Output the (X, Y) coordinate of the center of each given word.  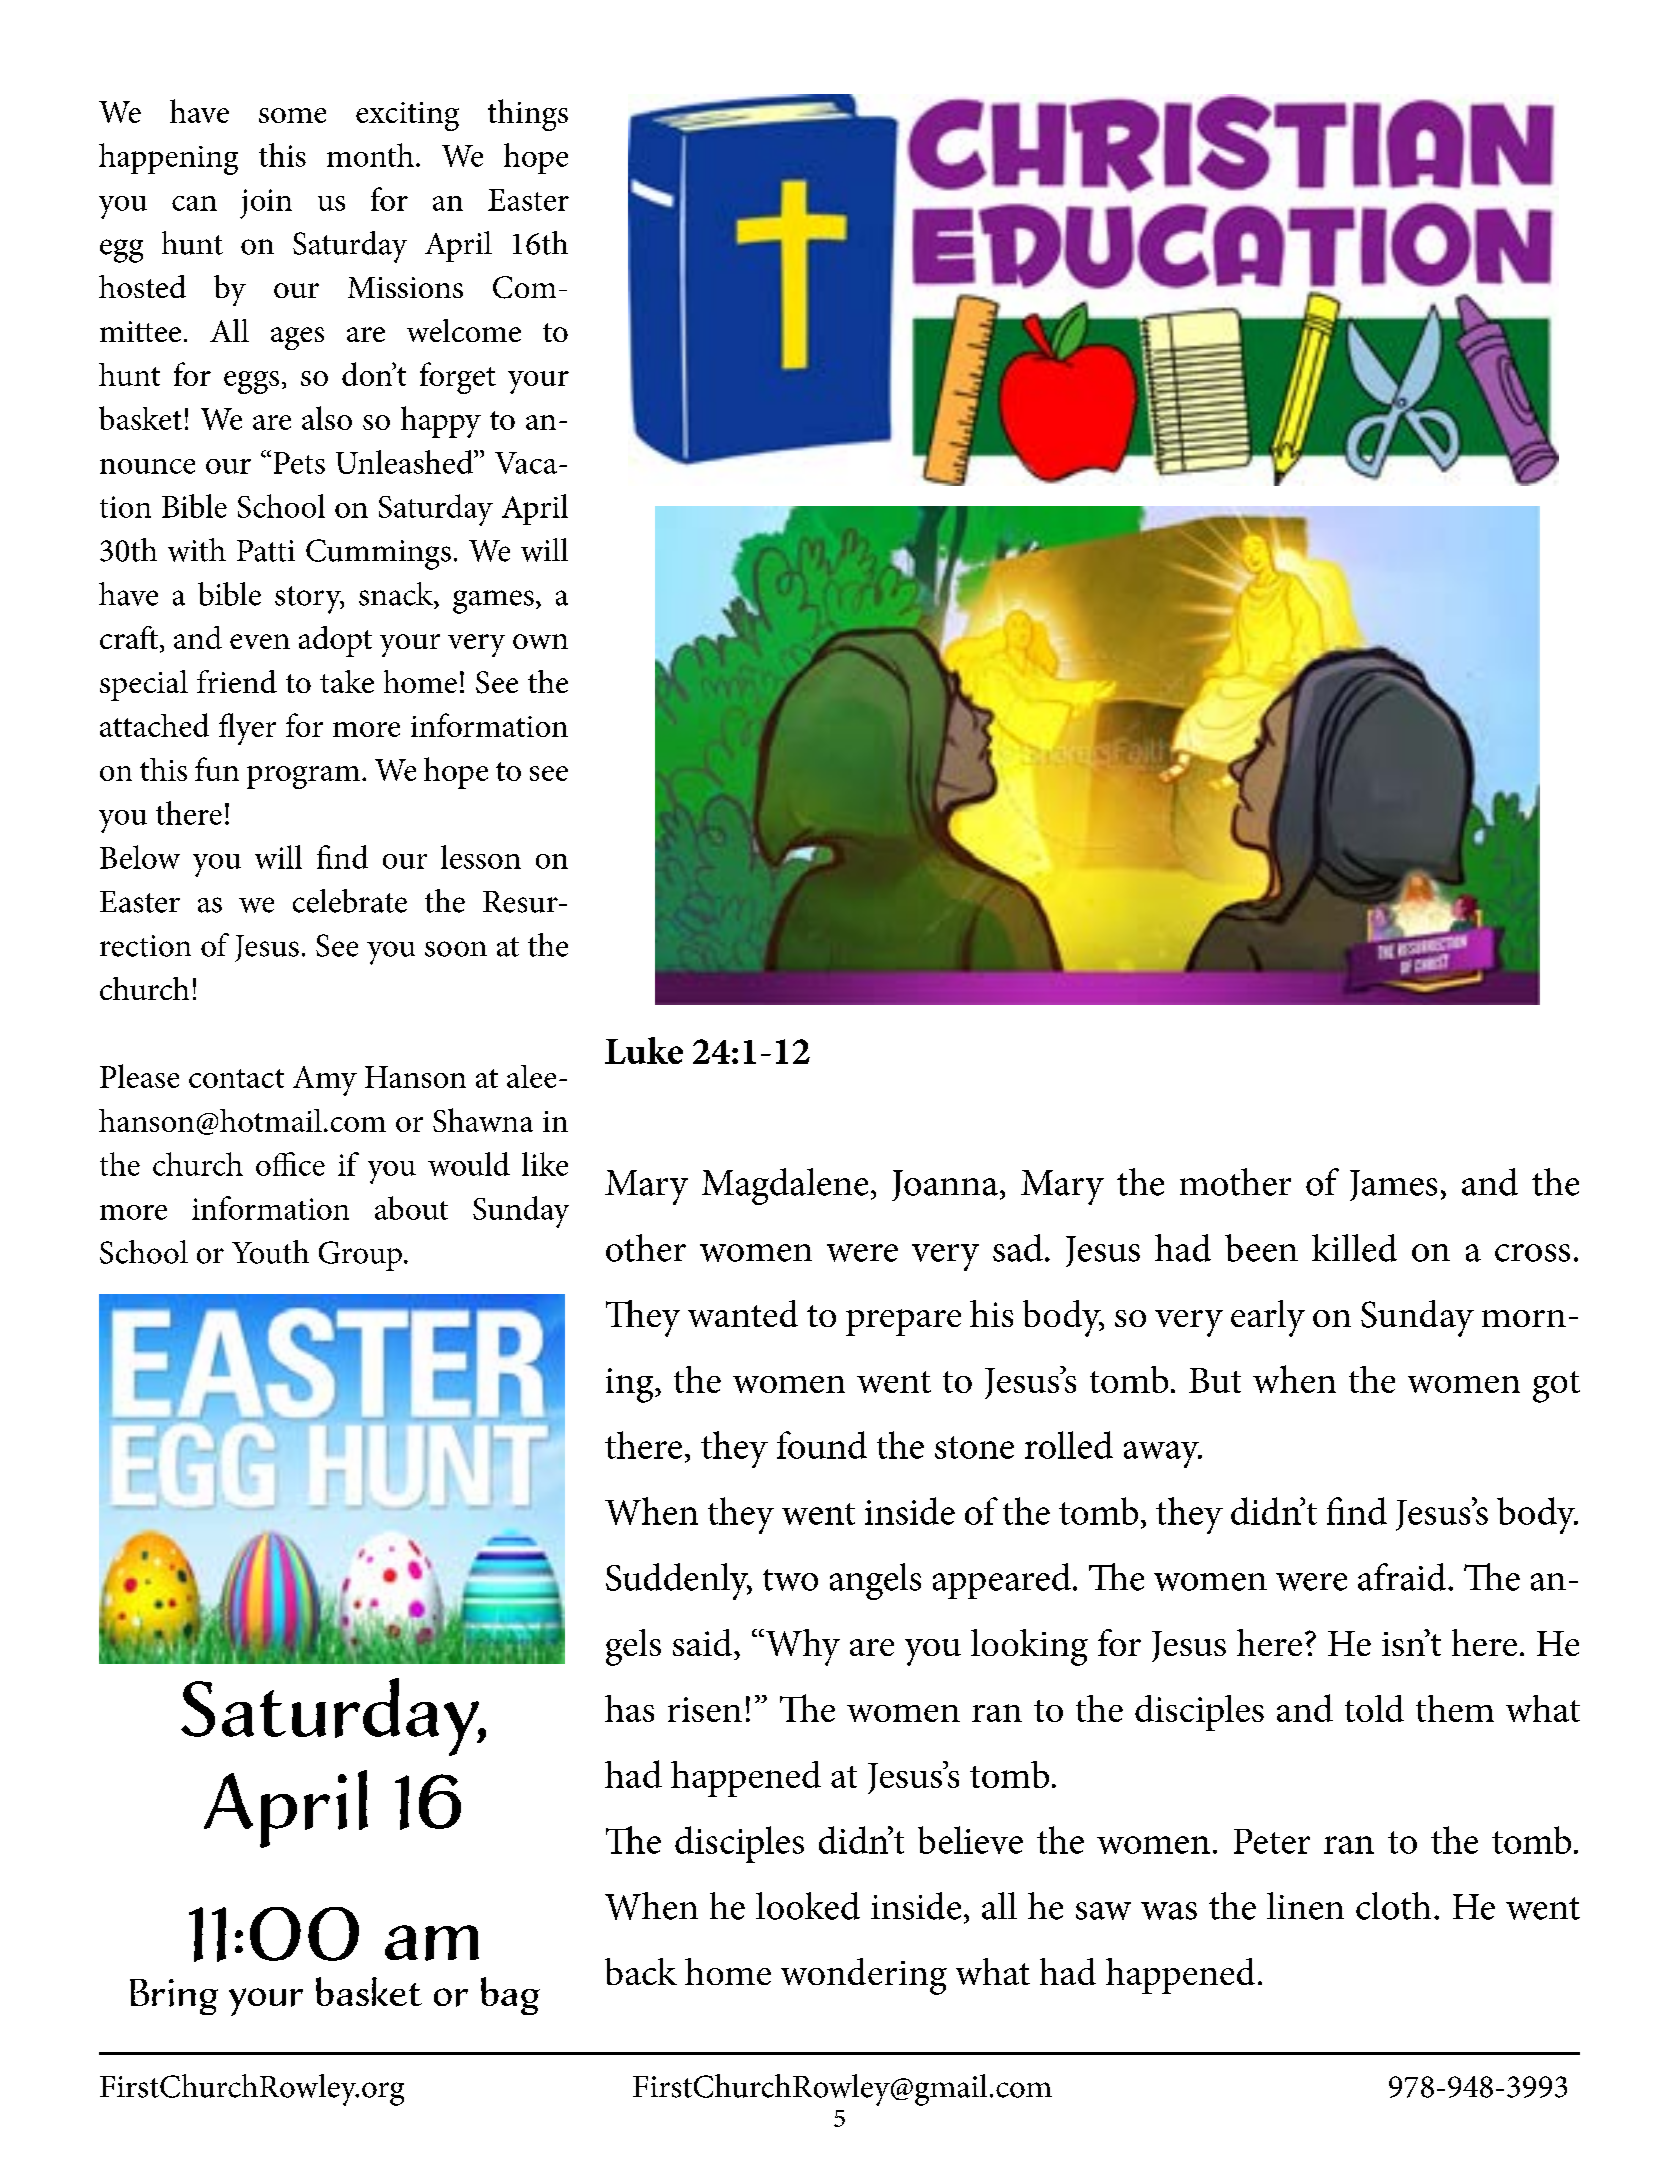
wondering (864, 1976)
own (540, 641)
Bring (174, 1997)
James (1393, 1185)
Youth (270, 1252)
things (528, 115)
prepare (903, 1322)
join (266, 204)
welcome (464, 330)
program (303, 777)
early (1268, 1318)
